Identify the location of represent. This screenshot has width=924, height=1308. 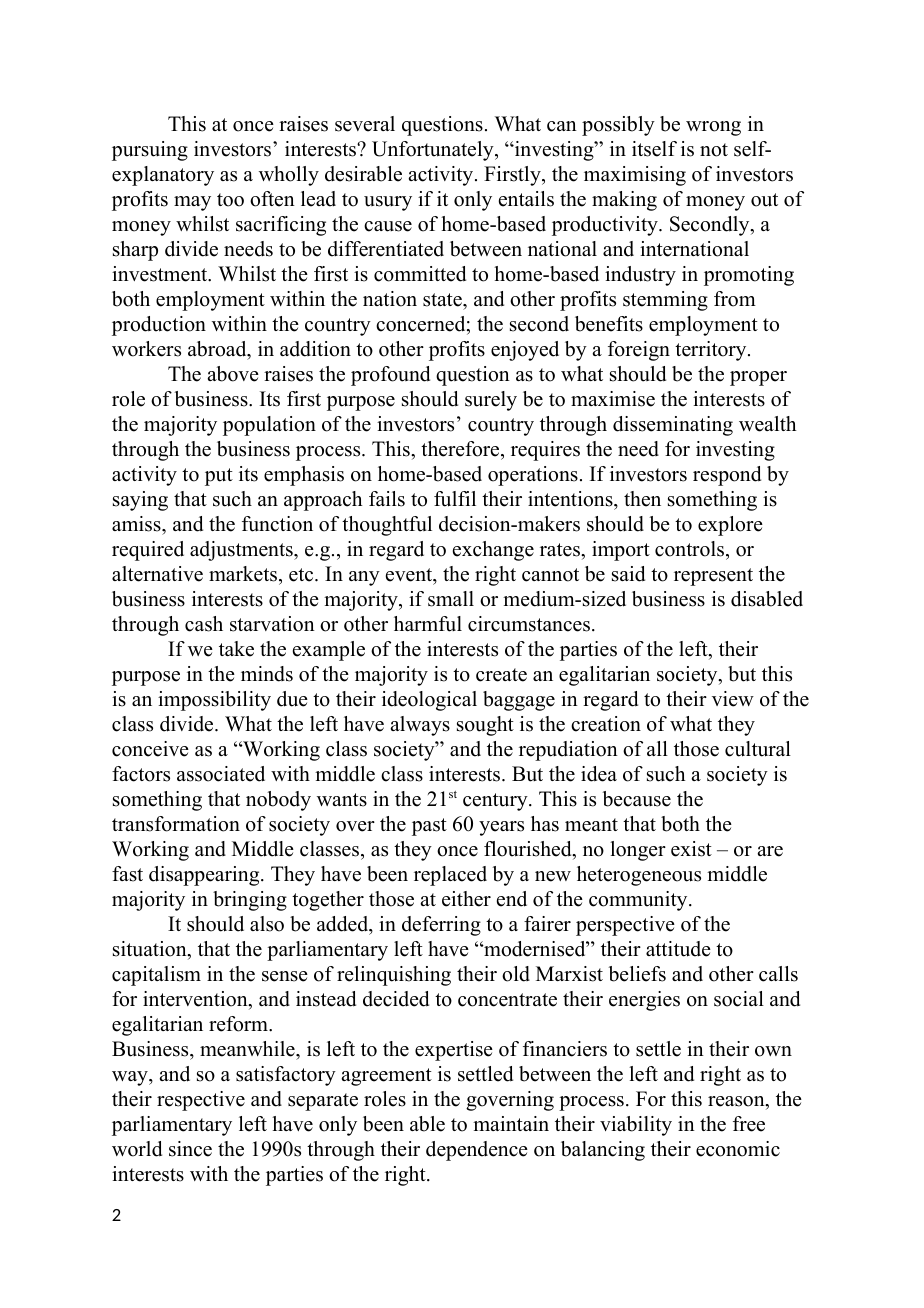
(713, 577).
